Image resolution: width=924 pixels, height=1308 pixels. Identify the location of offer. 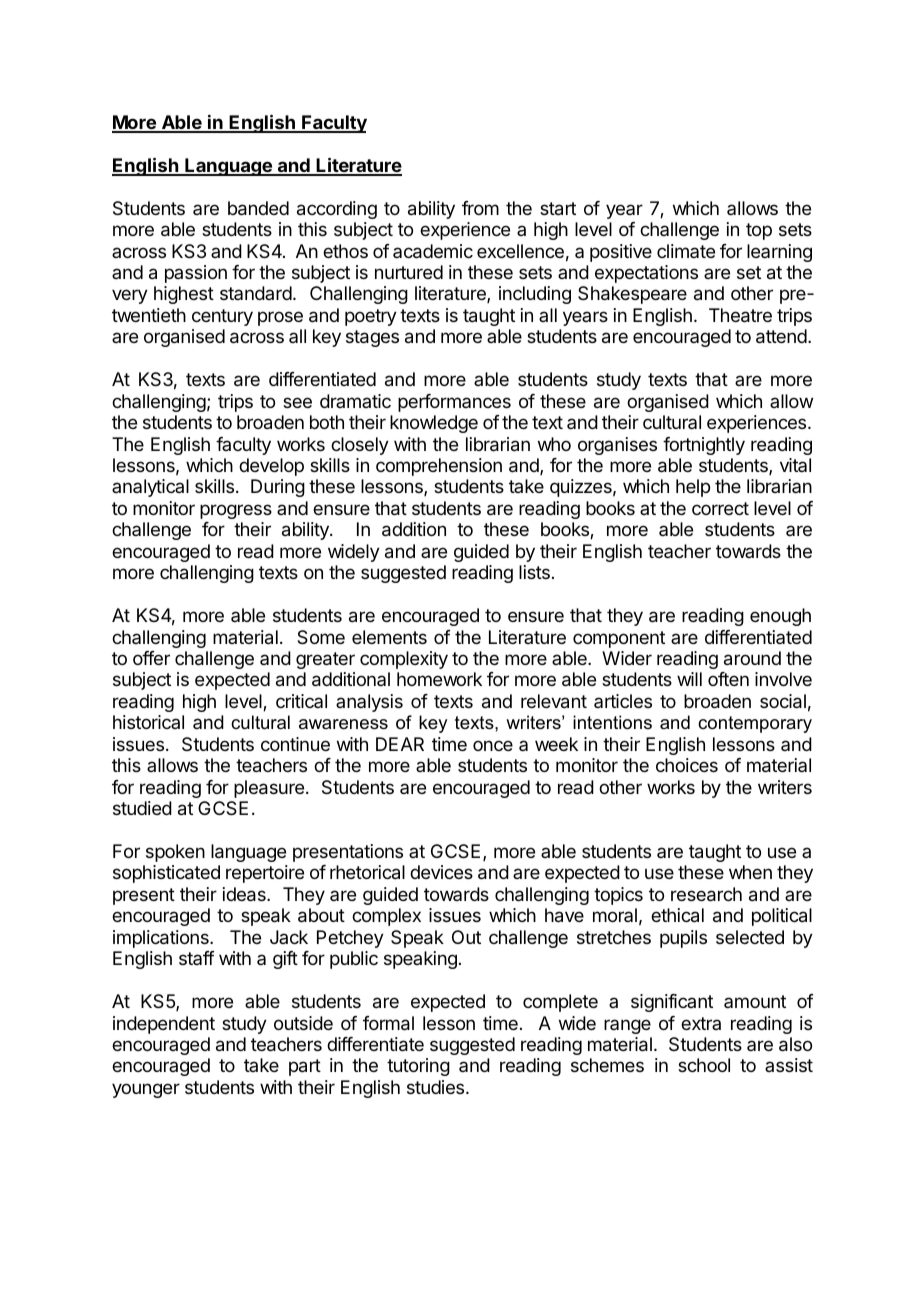
(151, 658).
